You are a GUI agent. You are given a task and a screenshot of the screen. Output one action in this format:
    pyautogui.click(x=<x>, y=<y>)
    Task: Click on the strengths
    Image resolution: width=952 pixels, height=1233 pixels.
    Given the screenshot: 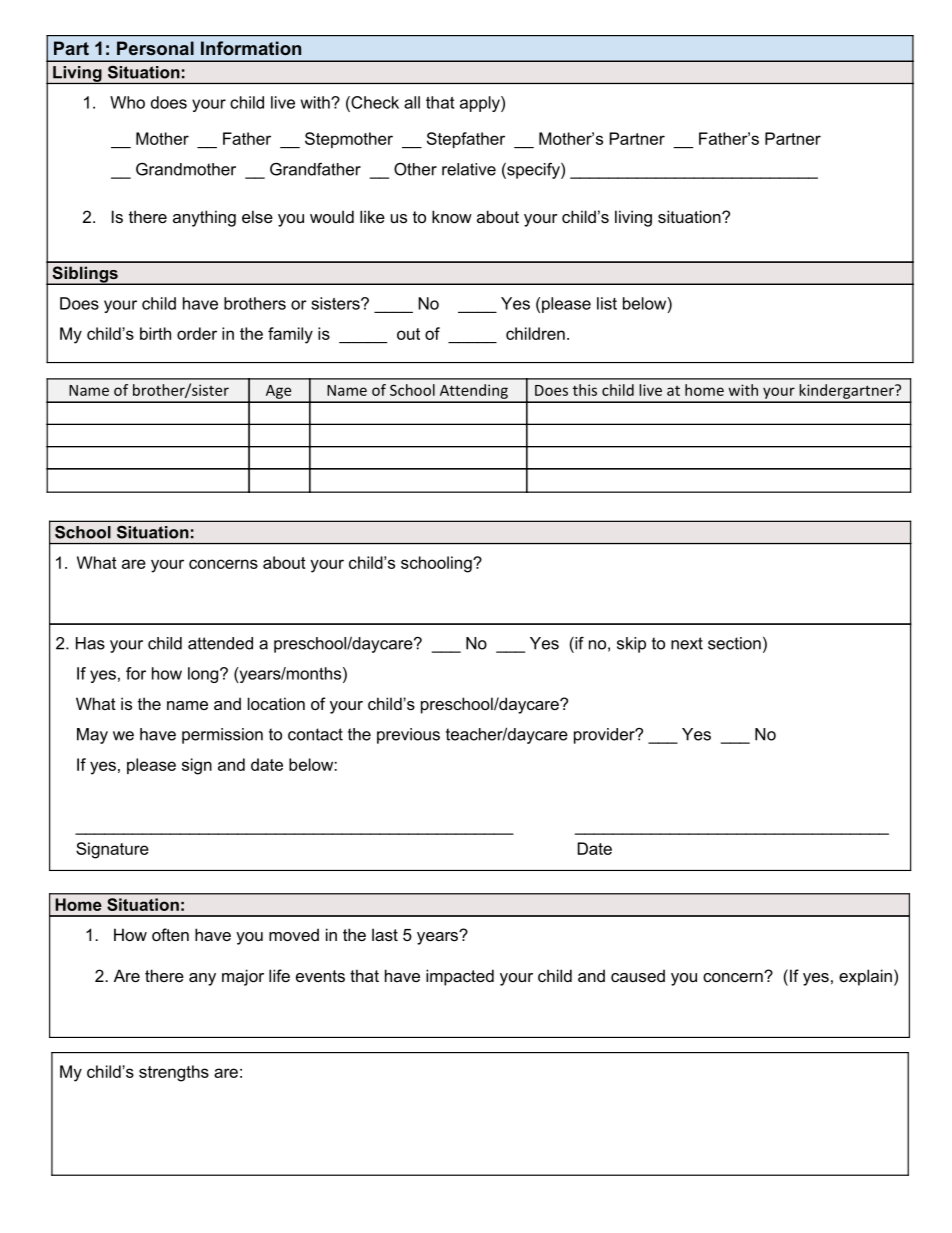 What is the action you would take?
    pyautogui.click(x=174, y=1073)
